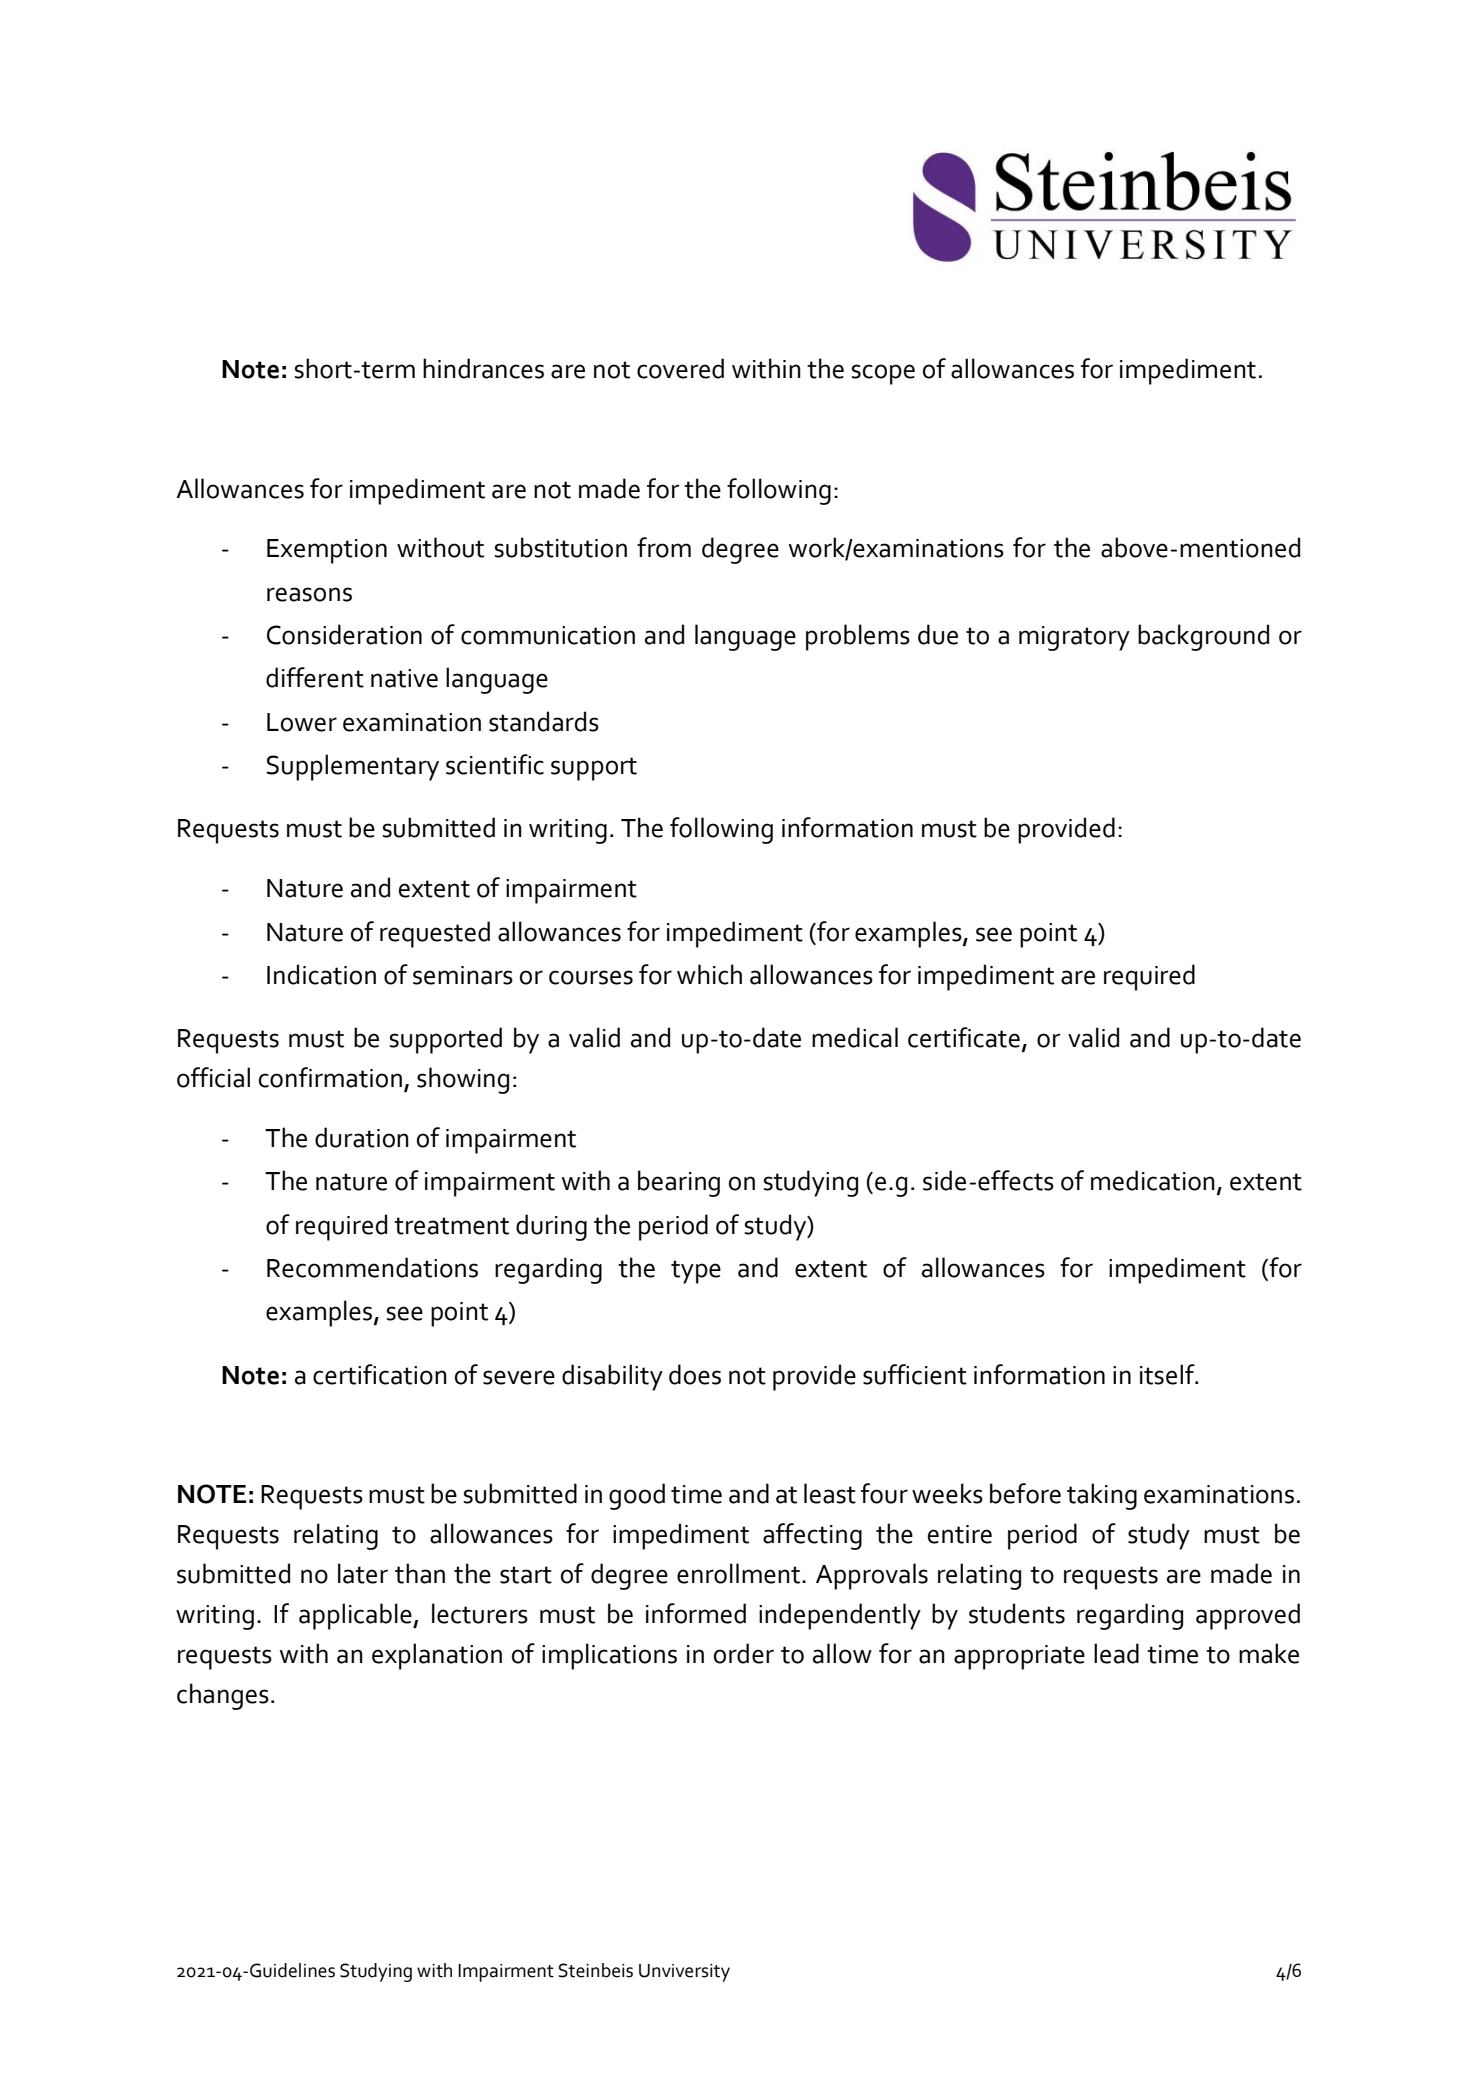 The height and width of the document is (2090, 1478). Describe the element at coordinates (1153, 1180) in the document. I see `medication` at that location.
